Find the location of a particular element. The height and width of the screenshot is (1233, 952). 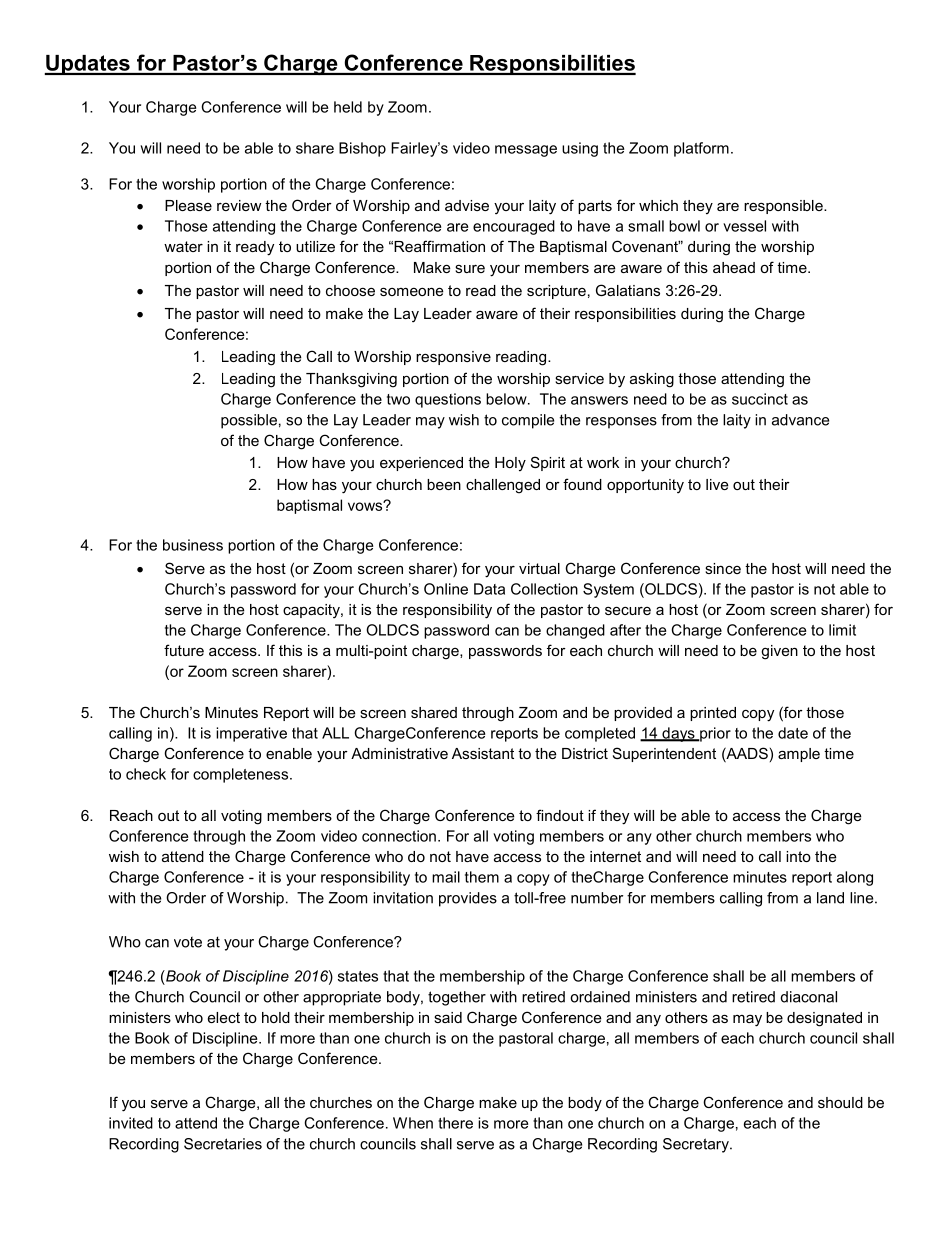

Secretaries is located at coordinates (223, 1144).
